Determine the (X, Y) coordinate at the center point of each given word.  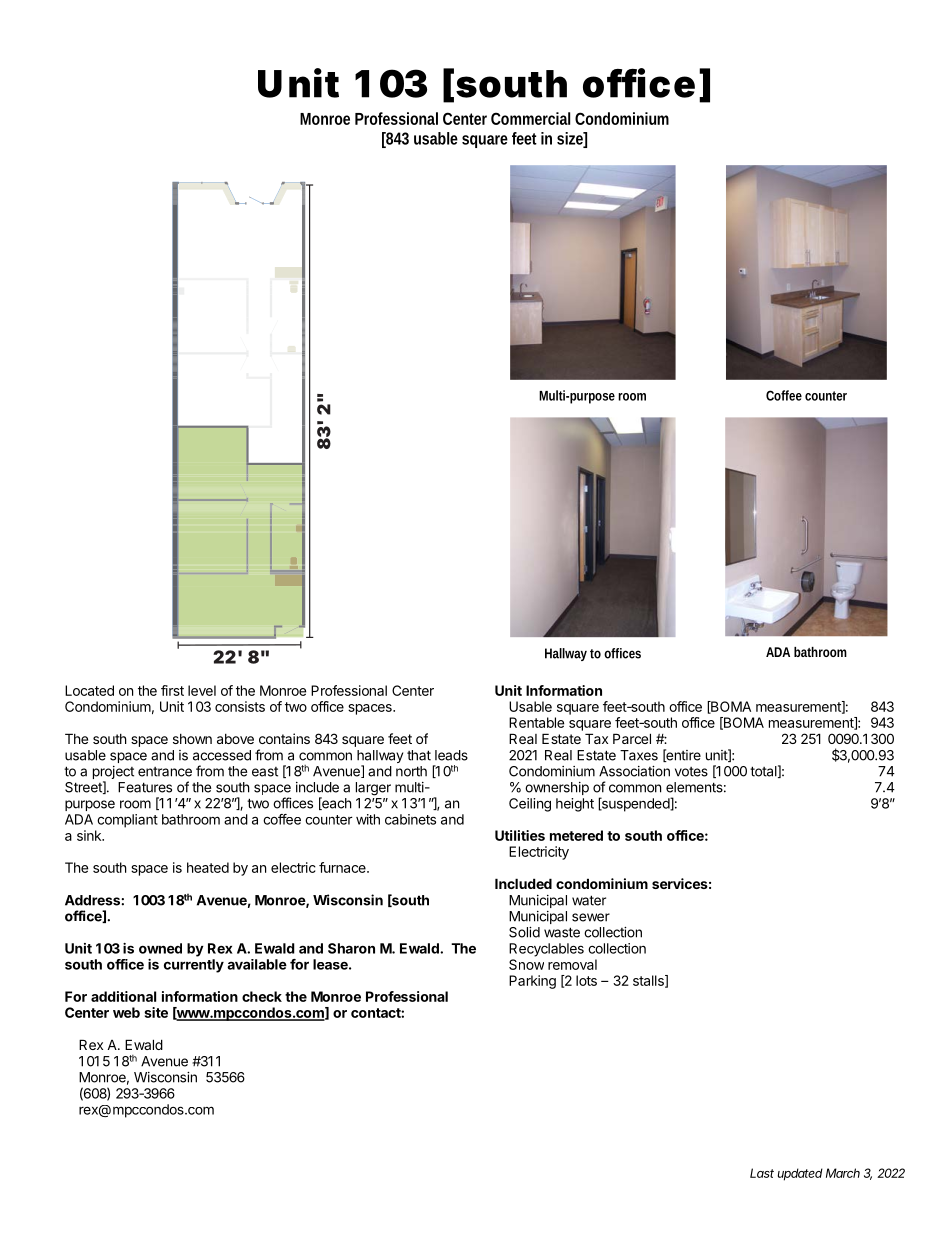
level (202, 690)
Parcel (632, 738)
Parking (532, 982)
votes (691, 772)
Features (145, 787)
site (156, 1012)
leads (451, 755)
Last (762, 1173)
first (172, 690)
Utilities (520, 835)
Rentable (536, 722)
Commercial (530, 118)
